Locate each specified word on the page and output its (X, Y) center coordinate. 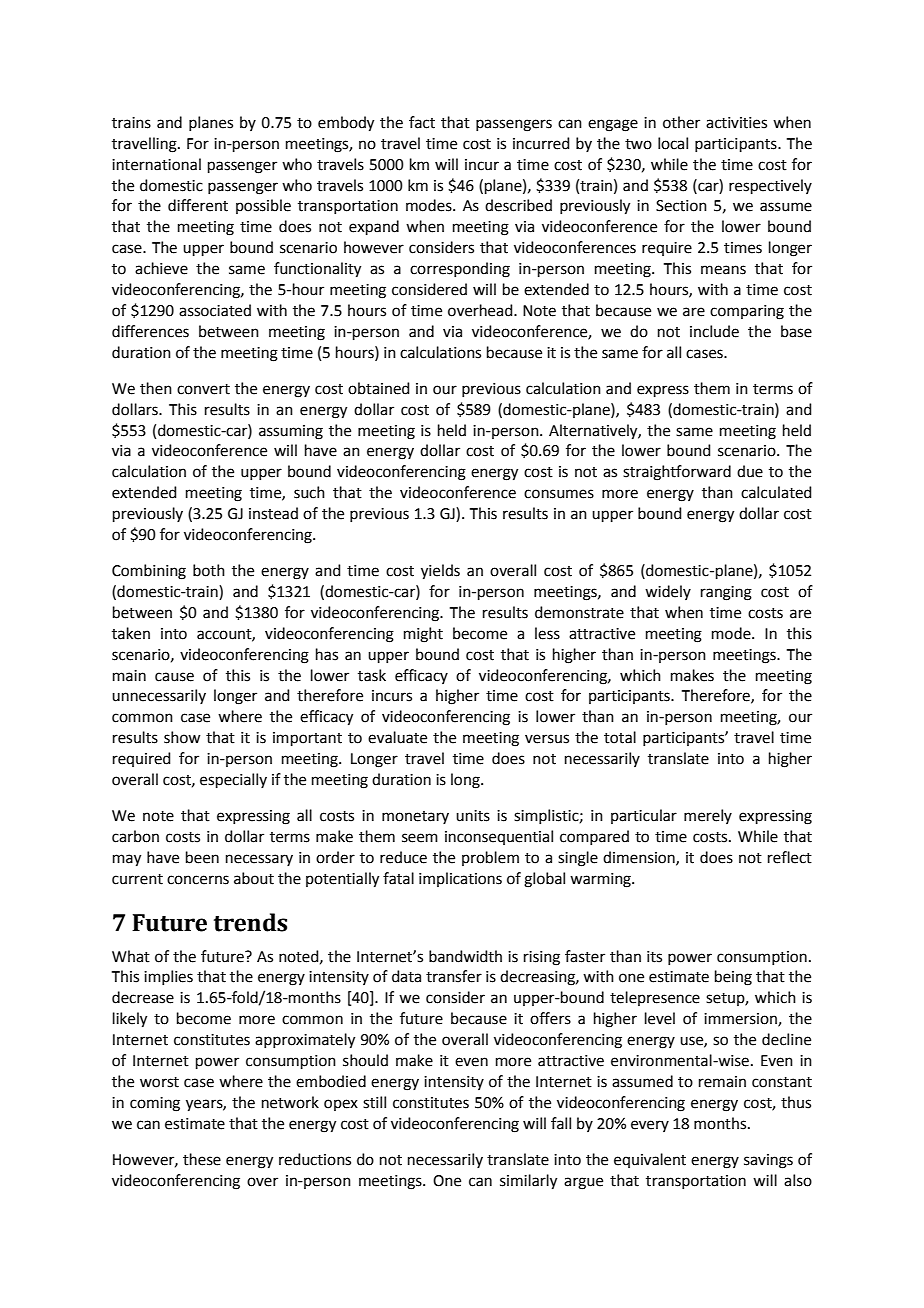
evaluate (397, 737)
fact (422, 122)
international (156, 164)
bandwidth (465, 956)
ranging (726, 593)
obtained (379, 388)
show (182, 737)
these (202, 1159)
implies (168, 977)
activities (736, 123)
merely (708, 816)
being (733, 978)
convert (203, 389)
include (714, 331)
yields (440, 572)
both (209, 570)
